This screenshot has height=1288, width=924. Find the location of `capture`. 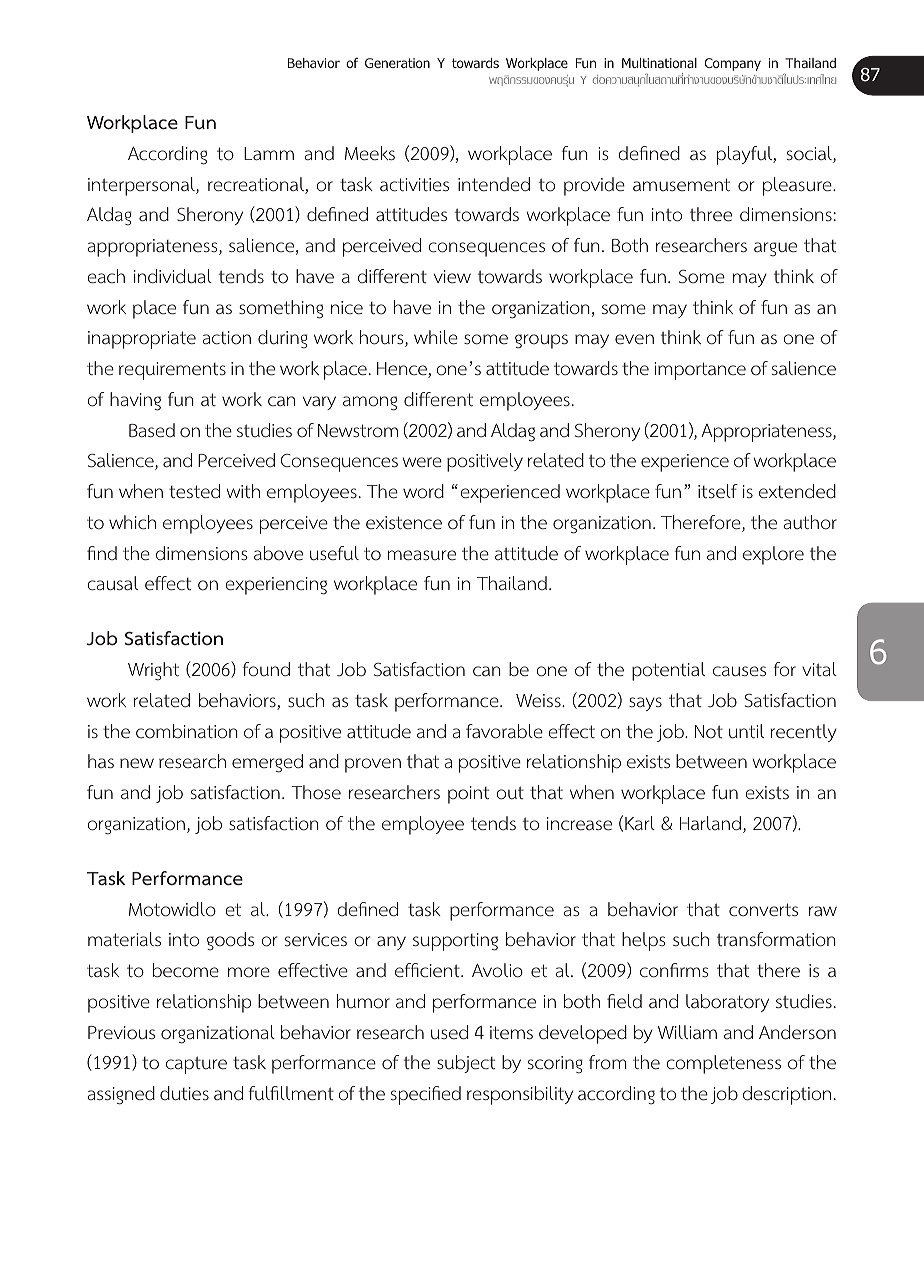

capture is located at coordinates (196, 1065).
